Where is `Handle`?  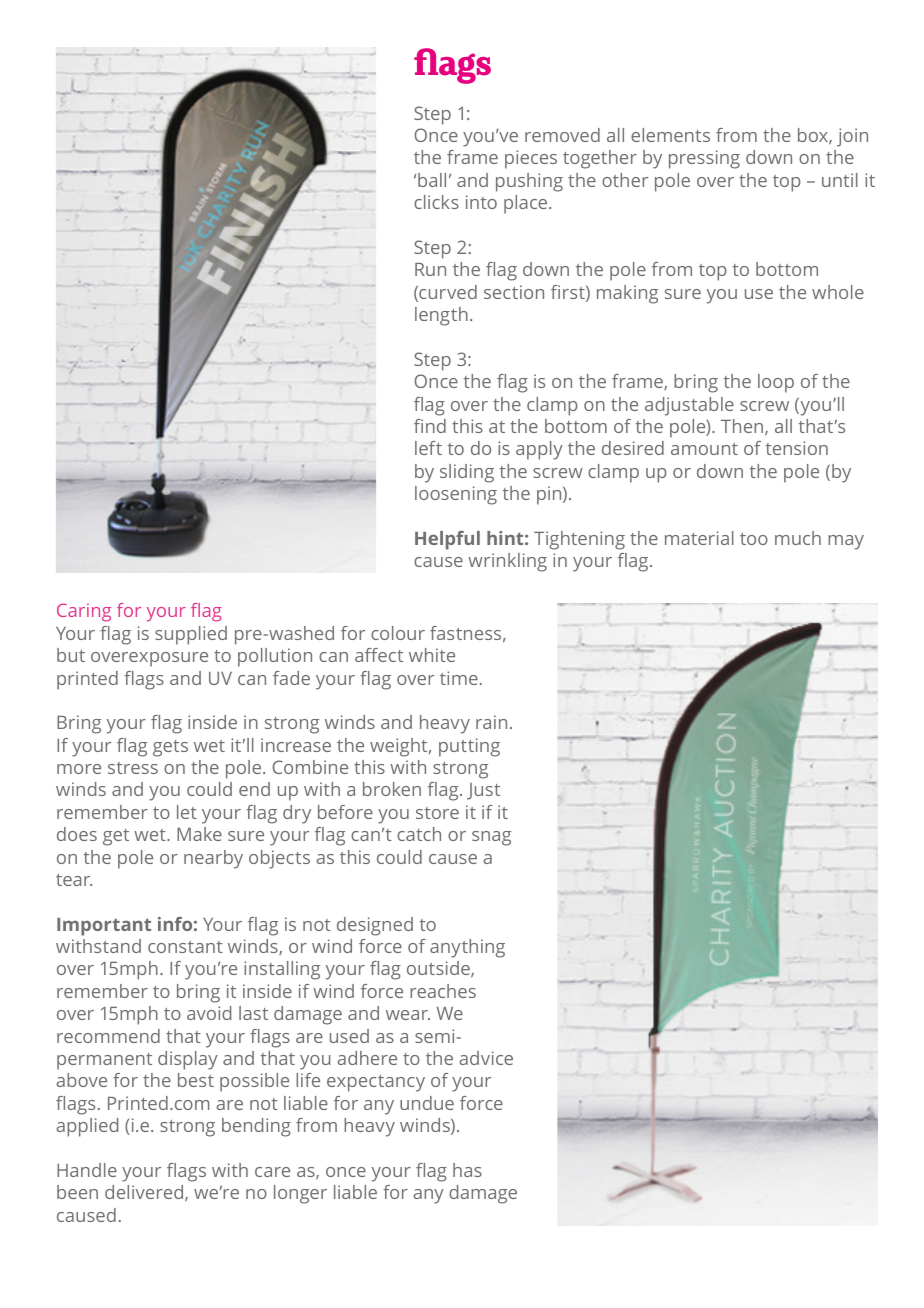 Handle is located at coordinates (87, 1170).
